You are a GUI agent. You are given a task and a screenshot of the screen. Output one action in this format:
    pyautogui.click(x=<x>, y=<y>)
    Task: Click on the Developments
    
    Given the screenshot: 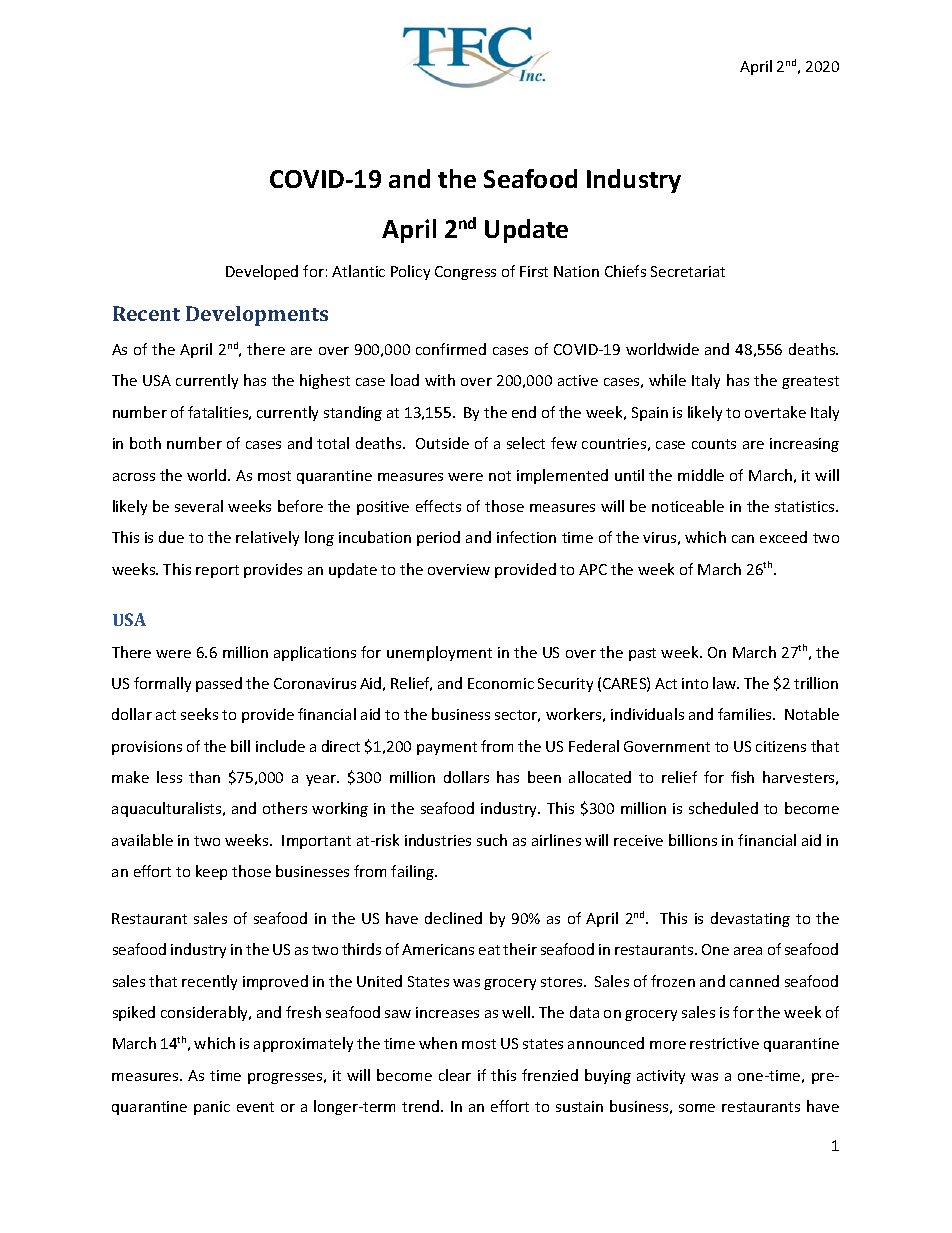 What is the action you would take?
    pyautogui.click(x=257, y=316)
